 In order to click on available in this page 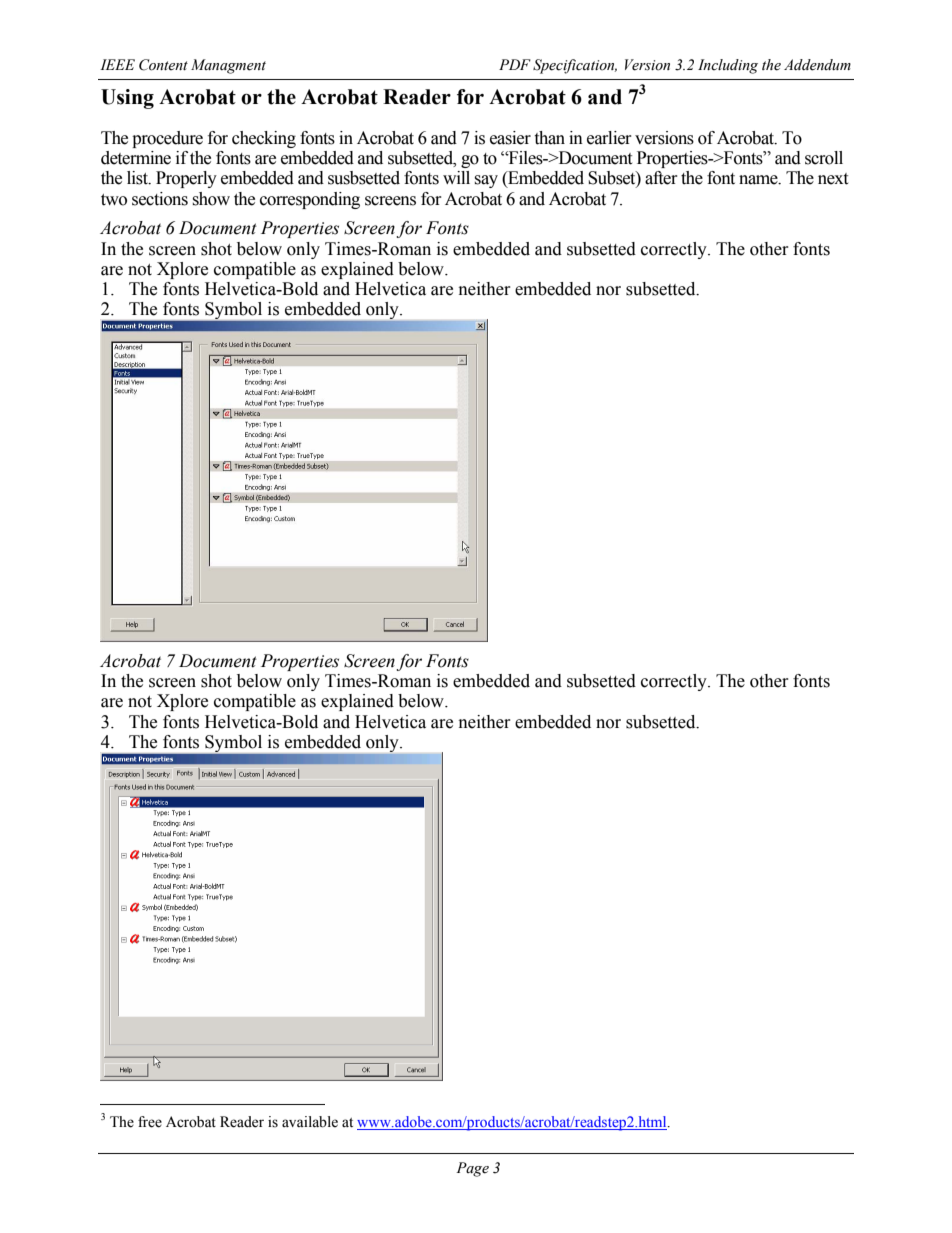, I will do `click(310, 1122)`.
